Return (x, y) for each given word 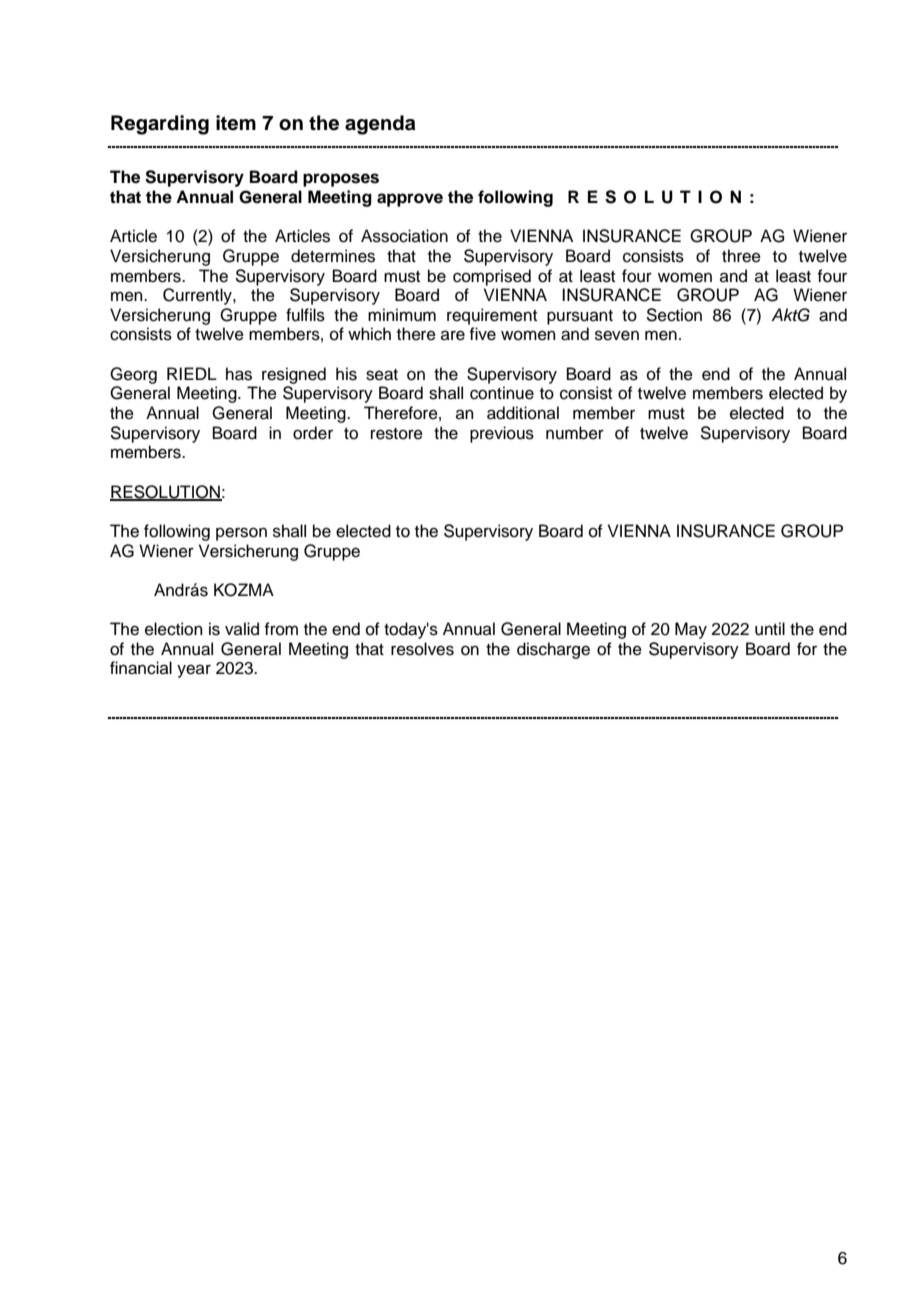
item (236, 123)
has (239, 374)
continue (502, 393)
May (691, 630)
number (575, 433)
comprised (492, 277)
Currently (198, 296)
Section (674, 315)
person (241, 534)
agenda (380, 125)
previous (502, 434)
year (194, 671)
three (741, 256)
